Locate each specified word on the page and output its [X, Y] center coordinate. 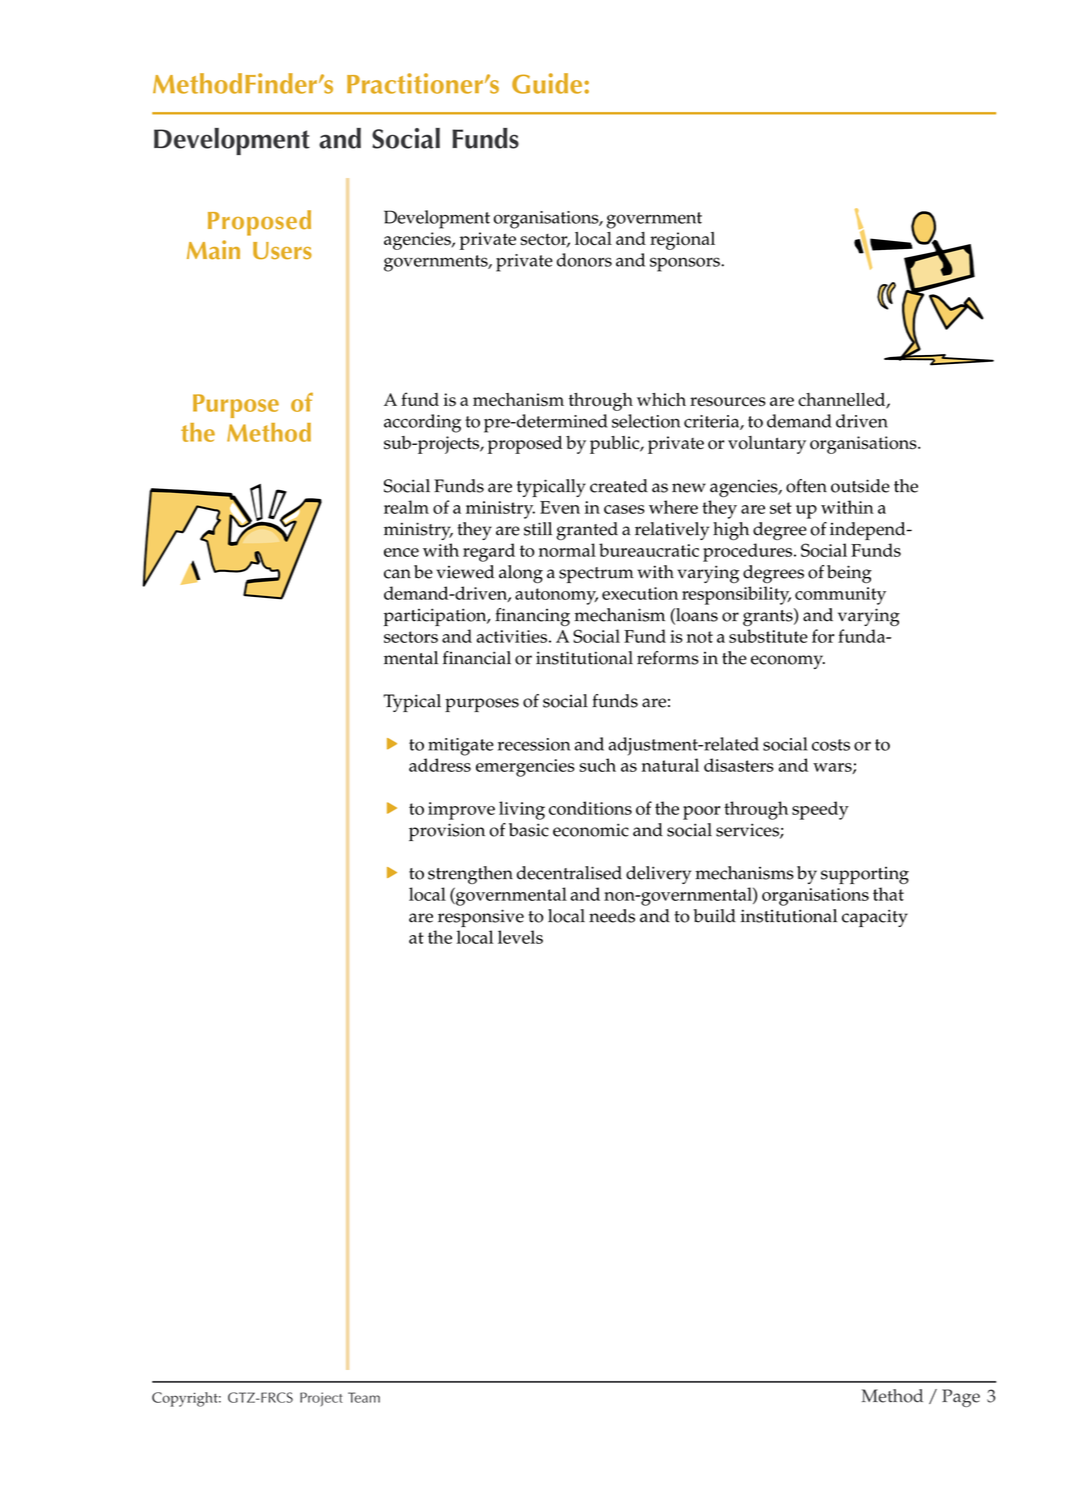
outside [860, 486]
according [422, 423]
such [598, 765]
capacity [875, 918]
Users [282, 251]
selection [646, 421]
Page [961, 1398]
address [440, 765]
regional [682, 241]
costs [831, 745]
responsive [481, 918]
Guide [548, 83]
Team [364, 1397]
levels [520, 937]
